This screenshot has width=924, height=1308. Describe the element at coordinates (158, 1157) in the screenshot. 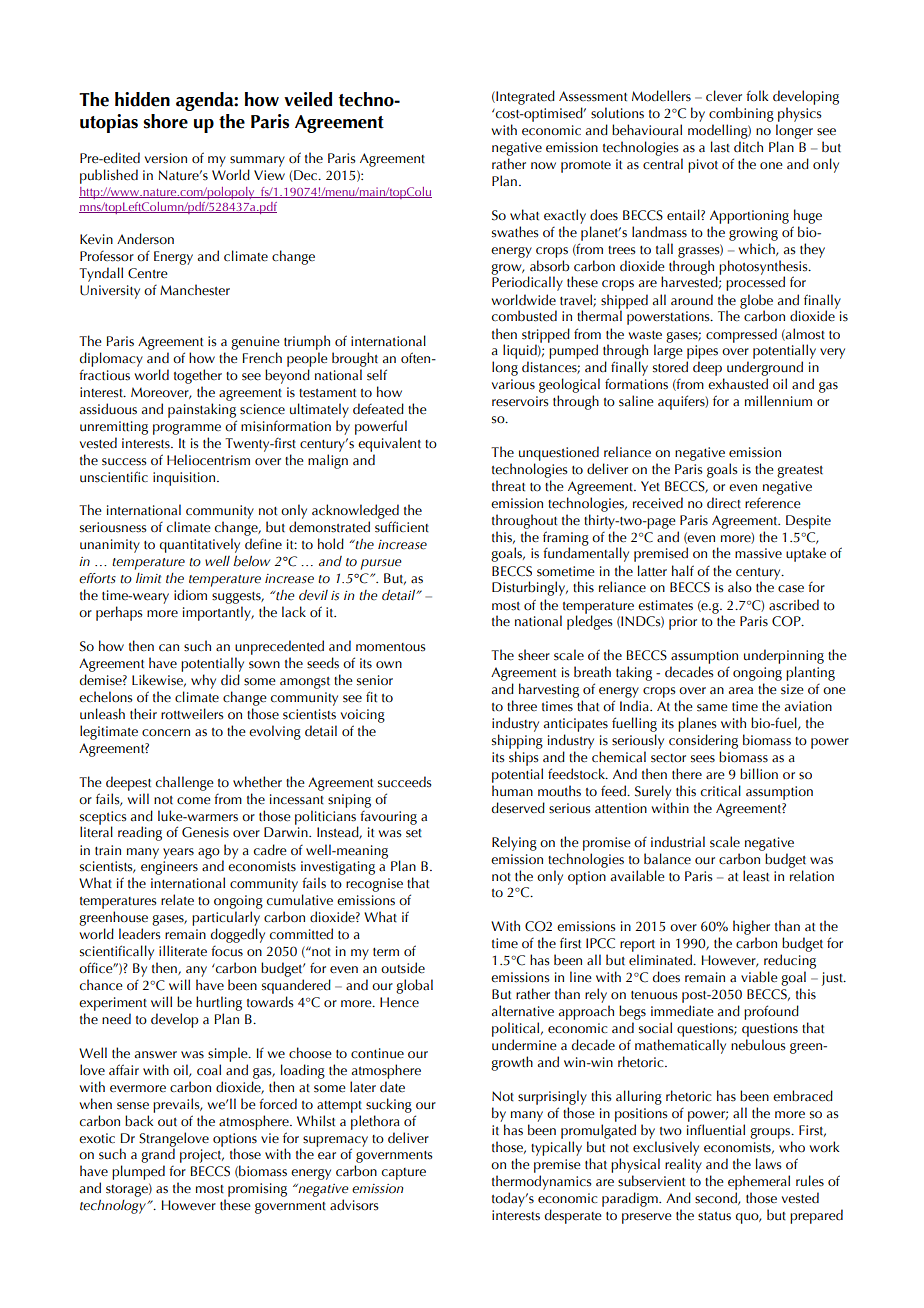

I see `grand` at that location.
